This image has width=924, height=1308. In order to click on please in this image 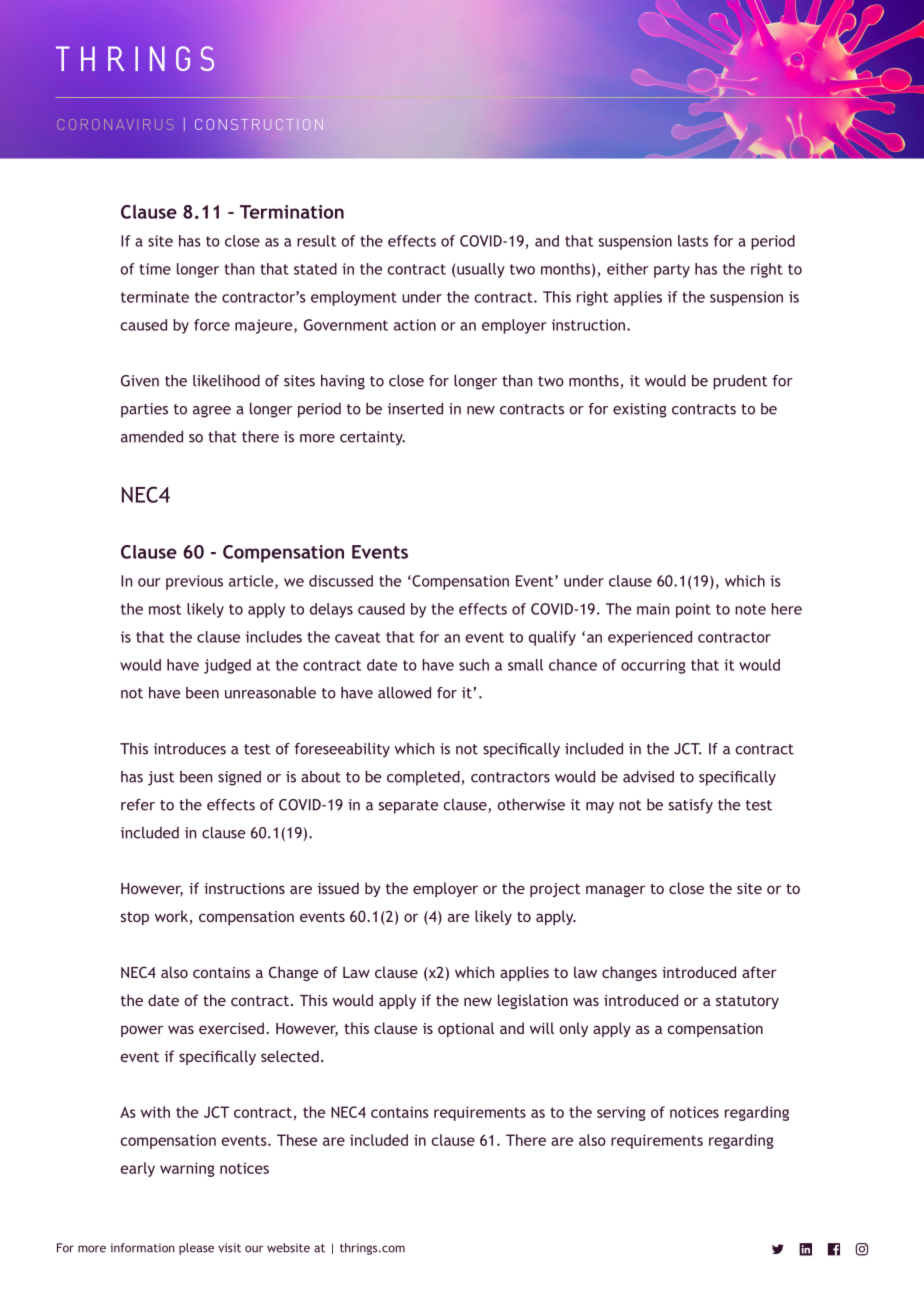, I will do `click(196, 1249)`.
